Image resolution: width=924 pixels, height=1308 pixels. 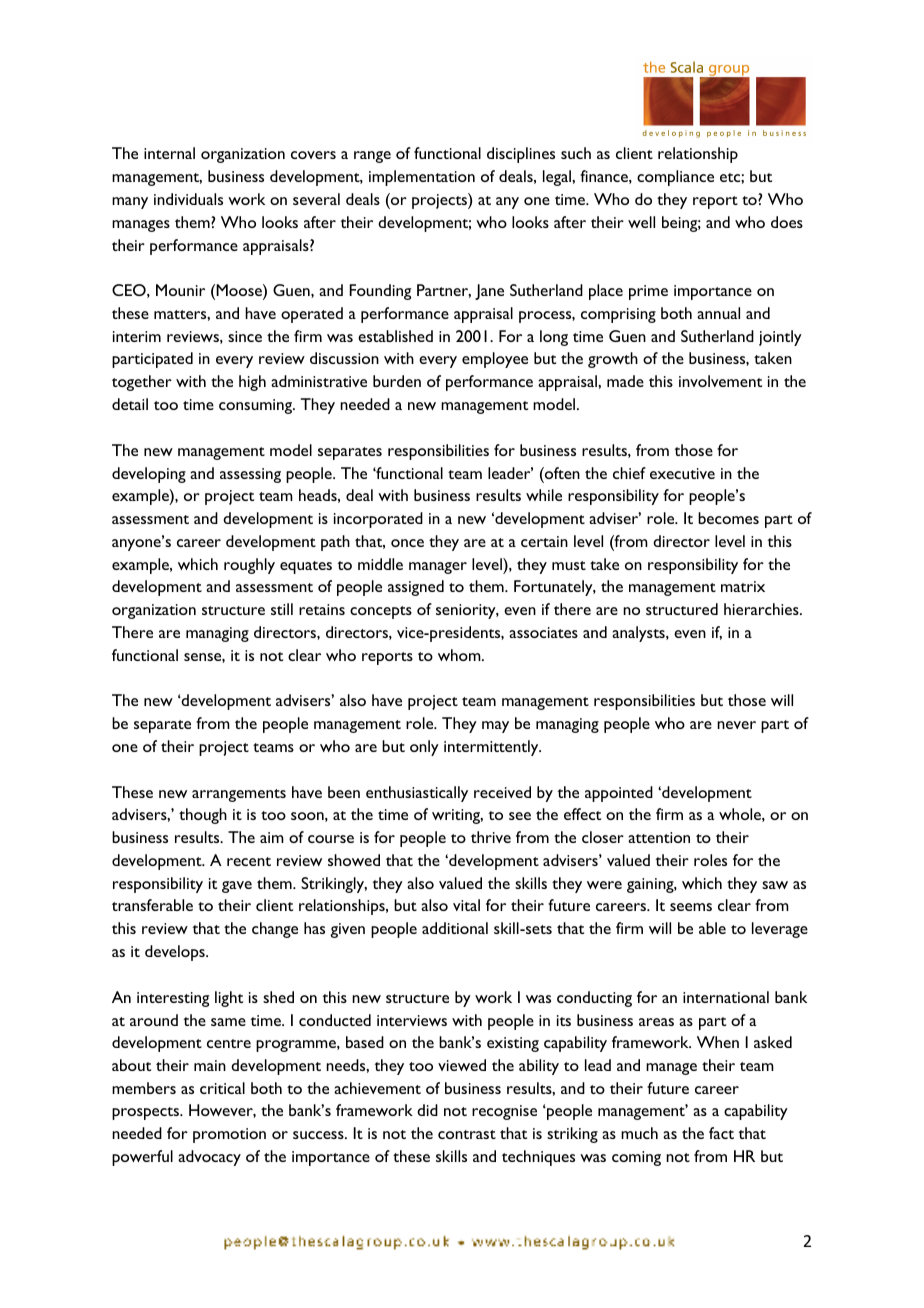 What do you see at coordinates (378, 520) in the screenshot?
I see `incorporated` at bounding box center [378, 520].
